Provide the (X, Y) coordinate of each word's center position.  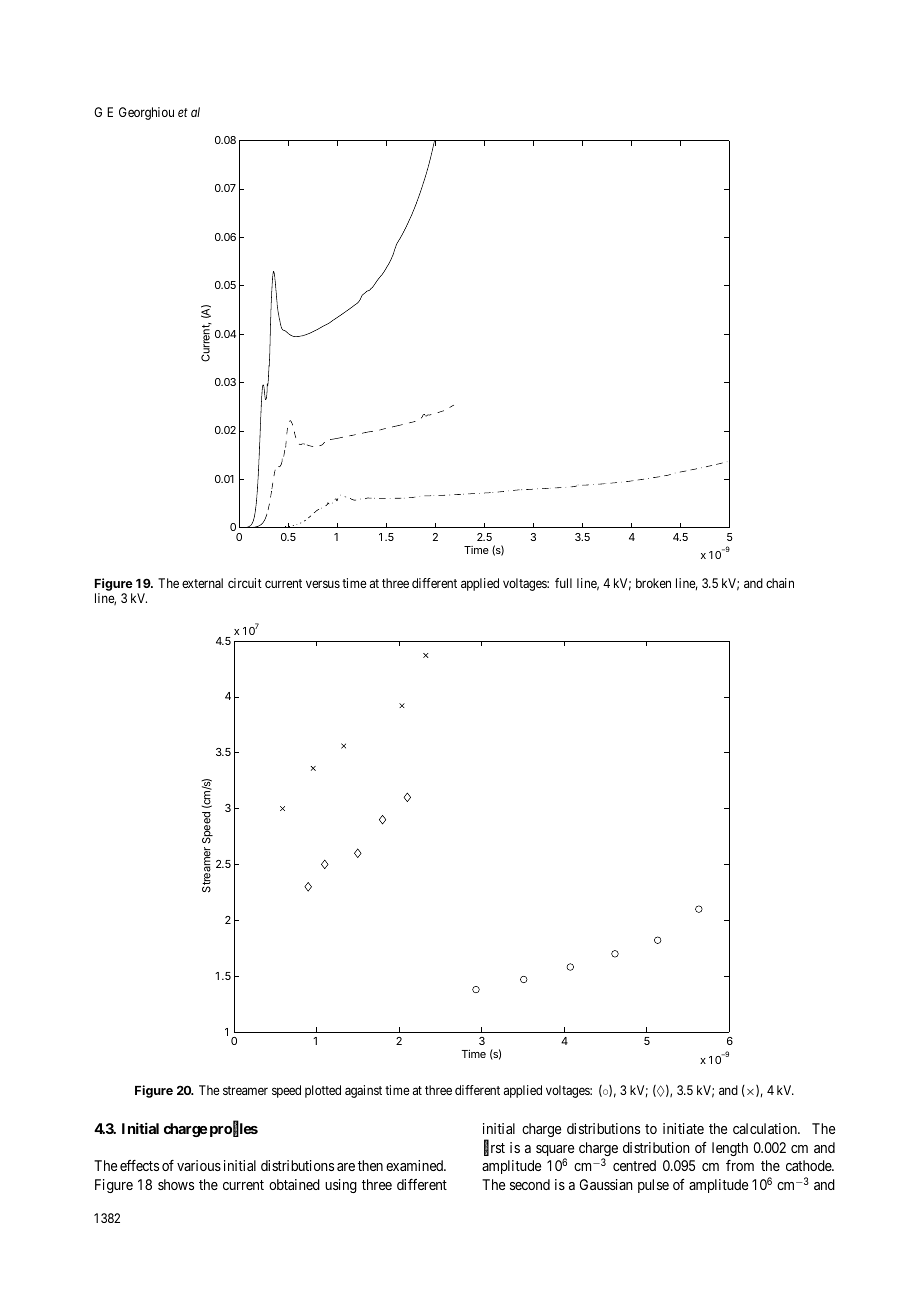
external (202, 583)
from (740, 1165)
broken (653, 583)
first (494, 1148)
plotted (323, 1091)
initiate (683, 1128)
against (363, 1091)
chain (780, 583)
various (199, 1165)
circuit (245, 583)
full (563, 583)
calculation (766, 1128)
